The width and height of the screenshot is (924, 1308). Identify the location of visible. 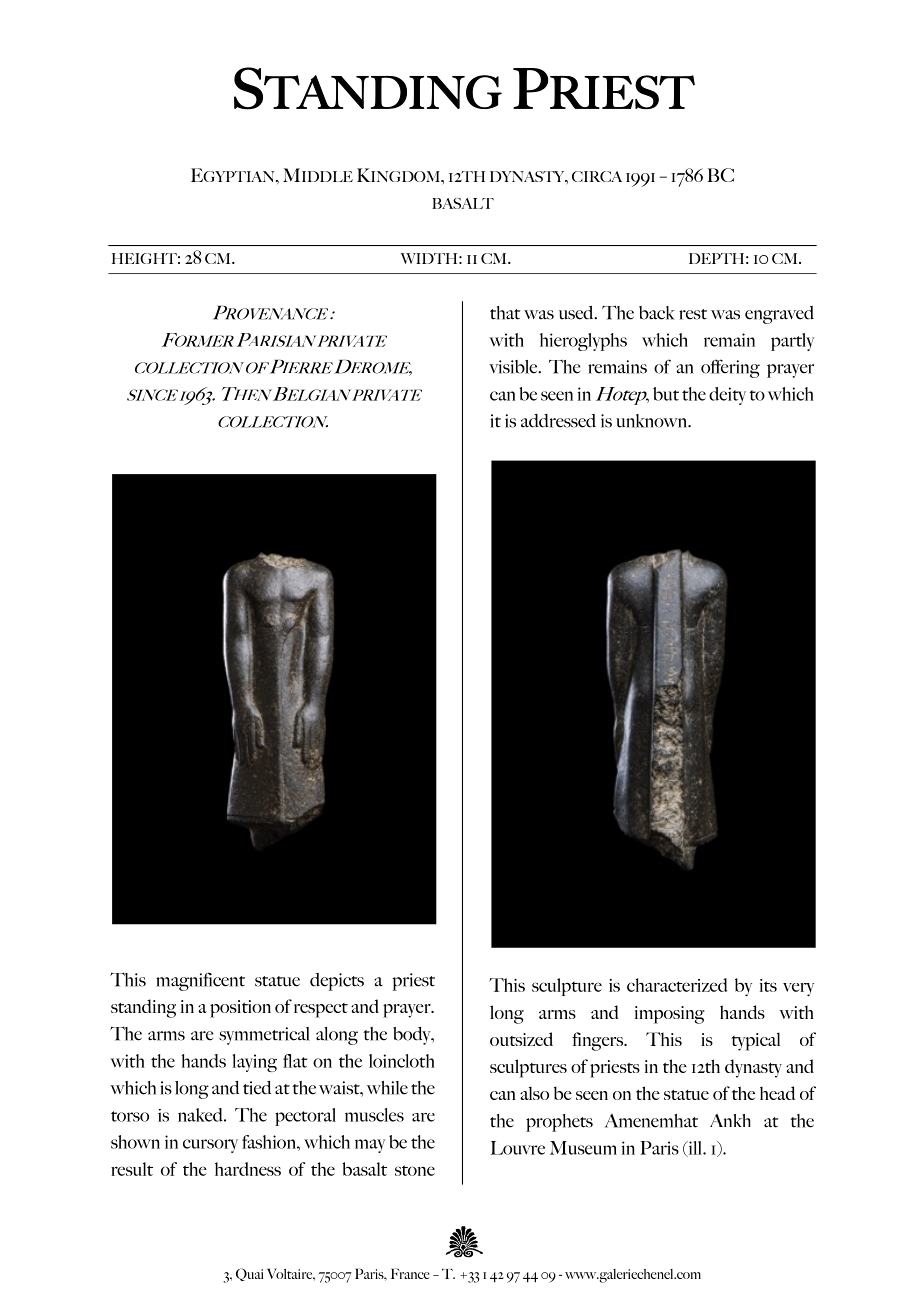
(514, 367).
